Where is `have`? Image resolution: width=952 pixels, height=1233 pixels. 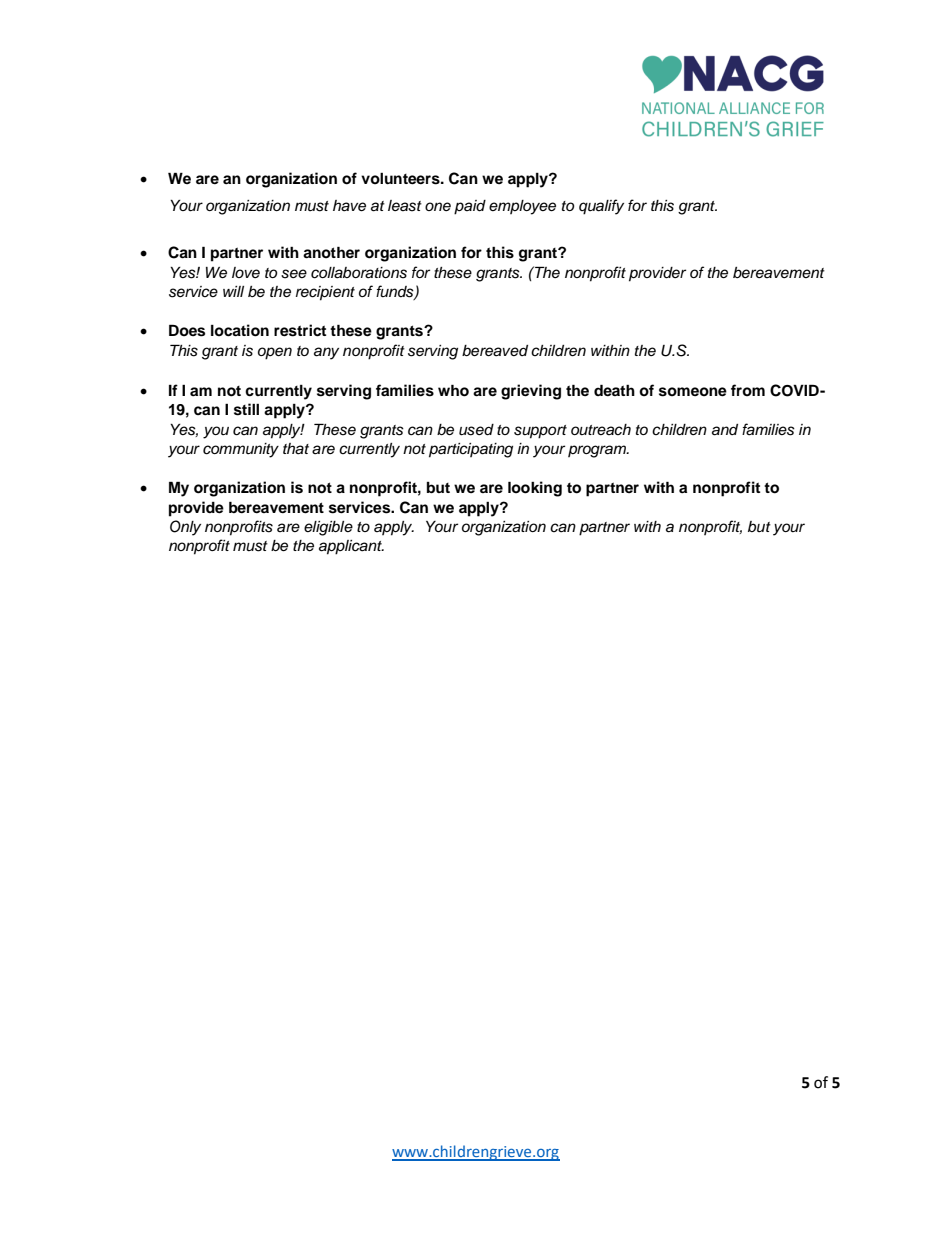
have is located at coordinates (349, 206).
